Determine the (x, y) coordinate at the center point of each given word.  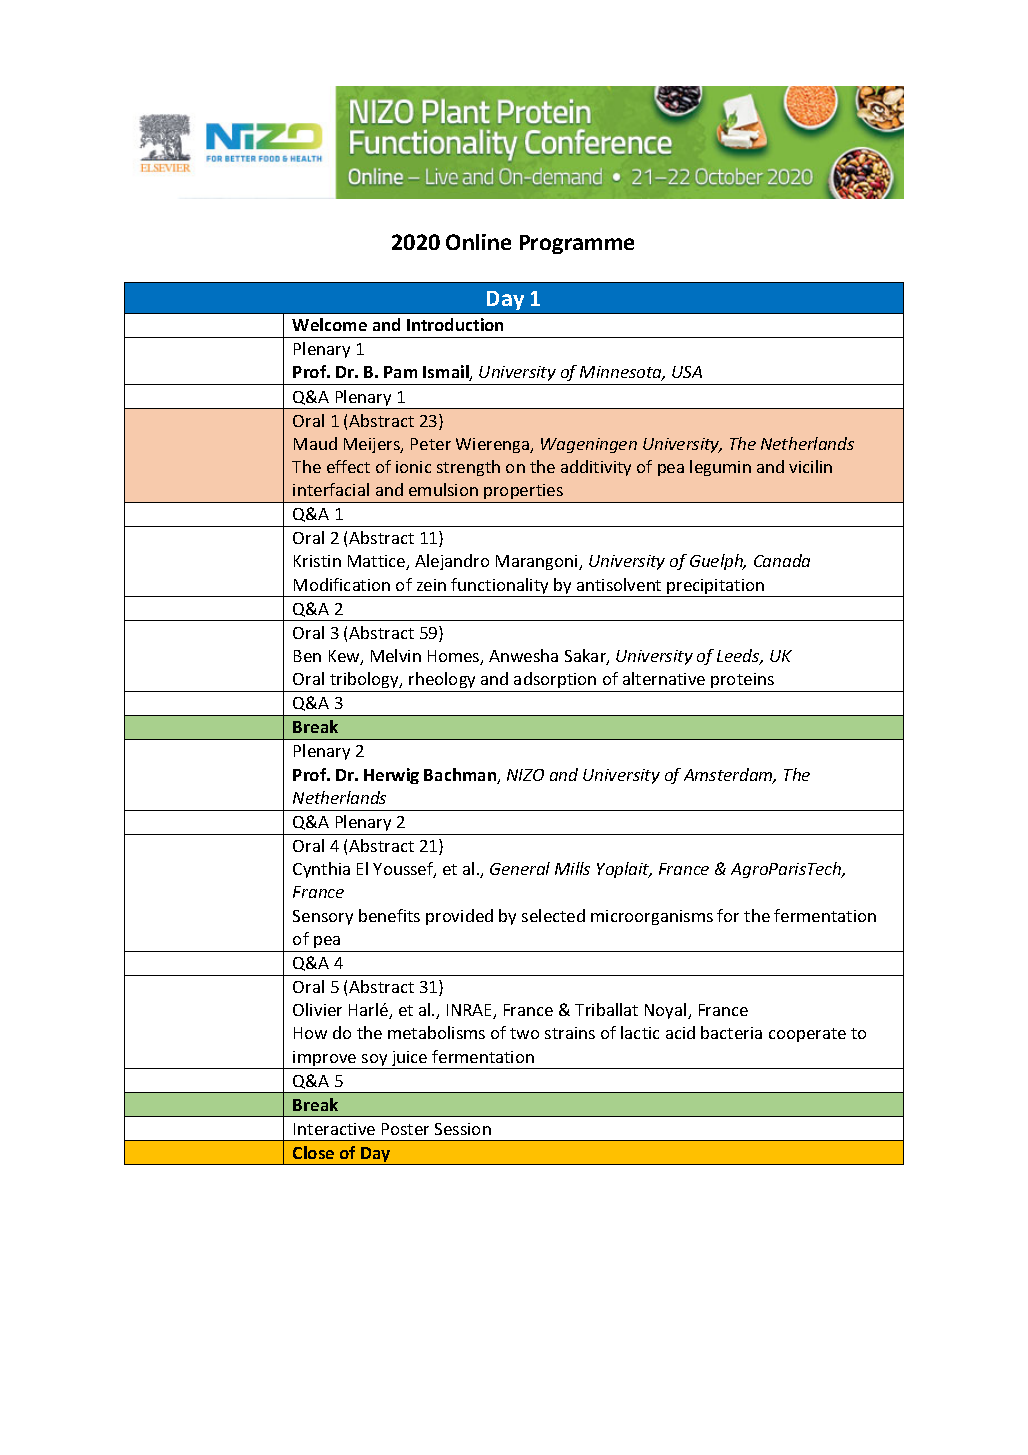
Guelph (717, 562)
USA (687, 372)
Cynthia (321, 870)
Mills (572, 868)
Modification (342, 584)
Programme (577, 244)
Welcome (329, 324)
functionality (500, 587)
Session (463, 1129)
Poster (405, 1129)
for (728, 915)
